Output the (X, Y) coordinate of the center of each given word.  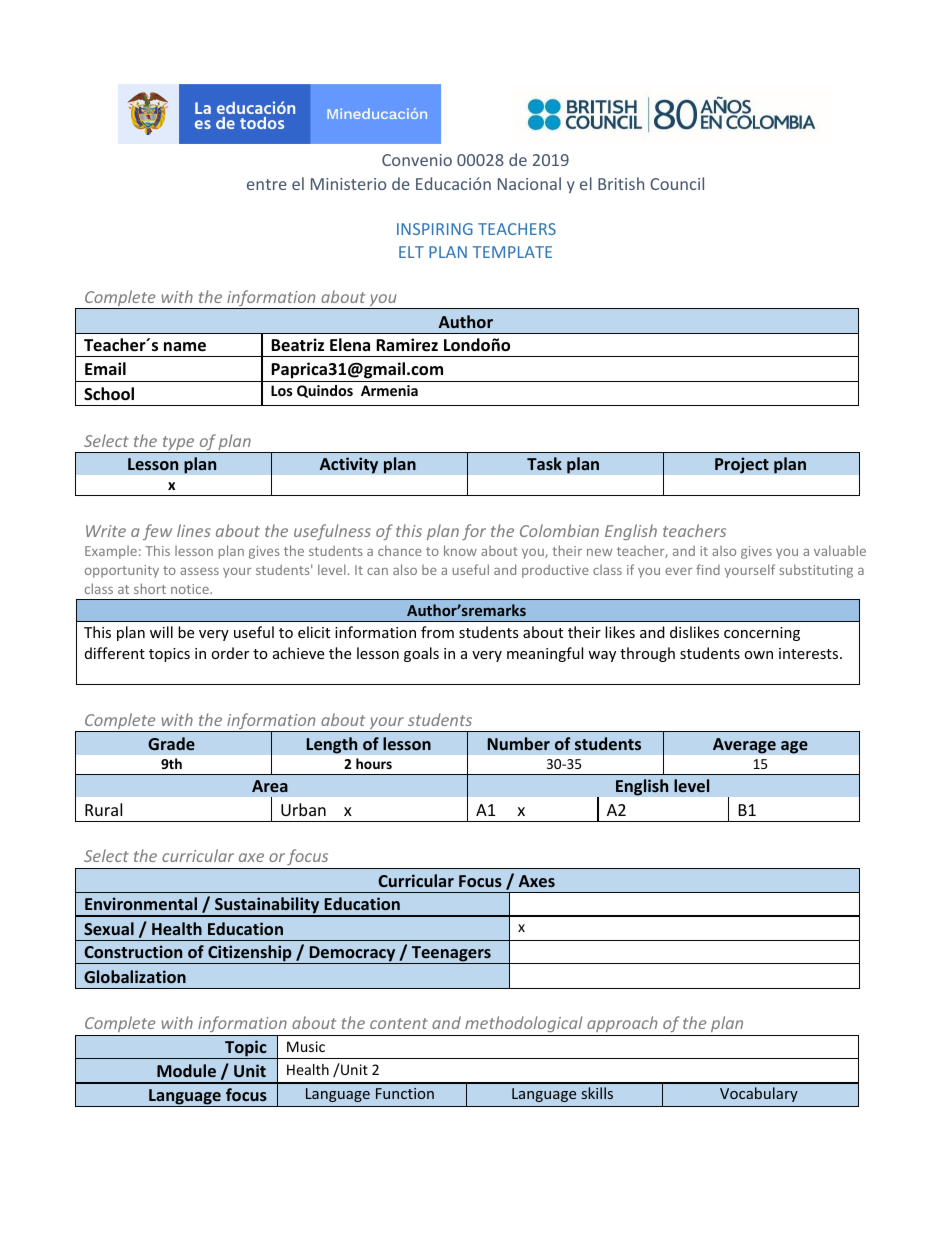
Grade (171, 743)
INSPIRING (435, 229)
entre (267, 184)
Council (677, 183)
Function (405, 1093)
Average (744, 746)
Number (519, 743)
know (460, 550)
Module (186, 1070)
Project (742, 465)
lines (194, 530)
